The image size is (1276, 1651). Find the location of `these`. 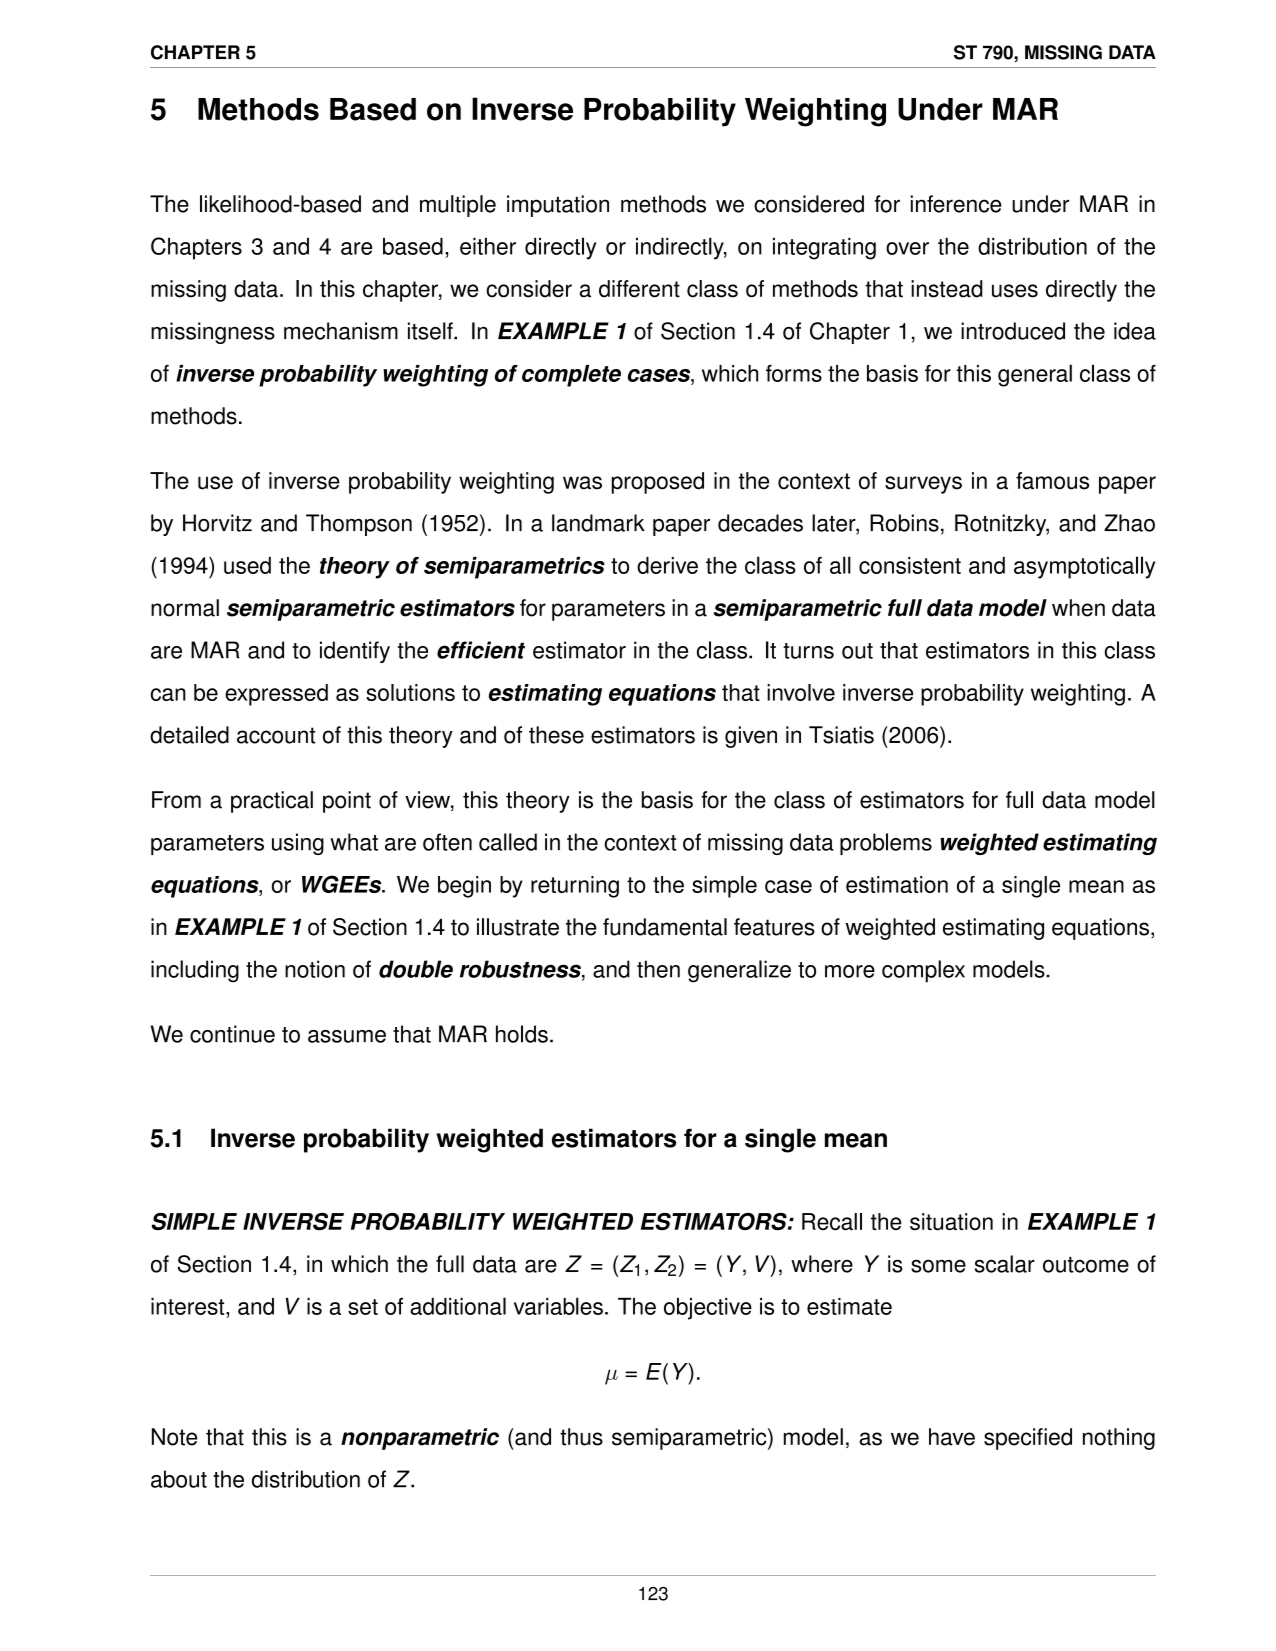

these is located at coordinates (556, 735).
